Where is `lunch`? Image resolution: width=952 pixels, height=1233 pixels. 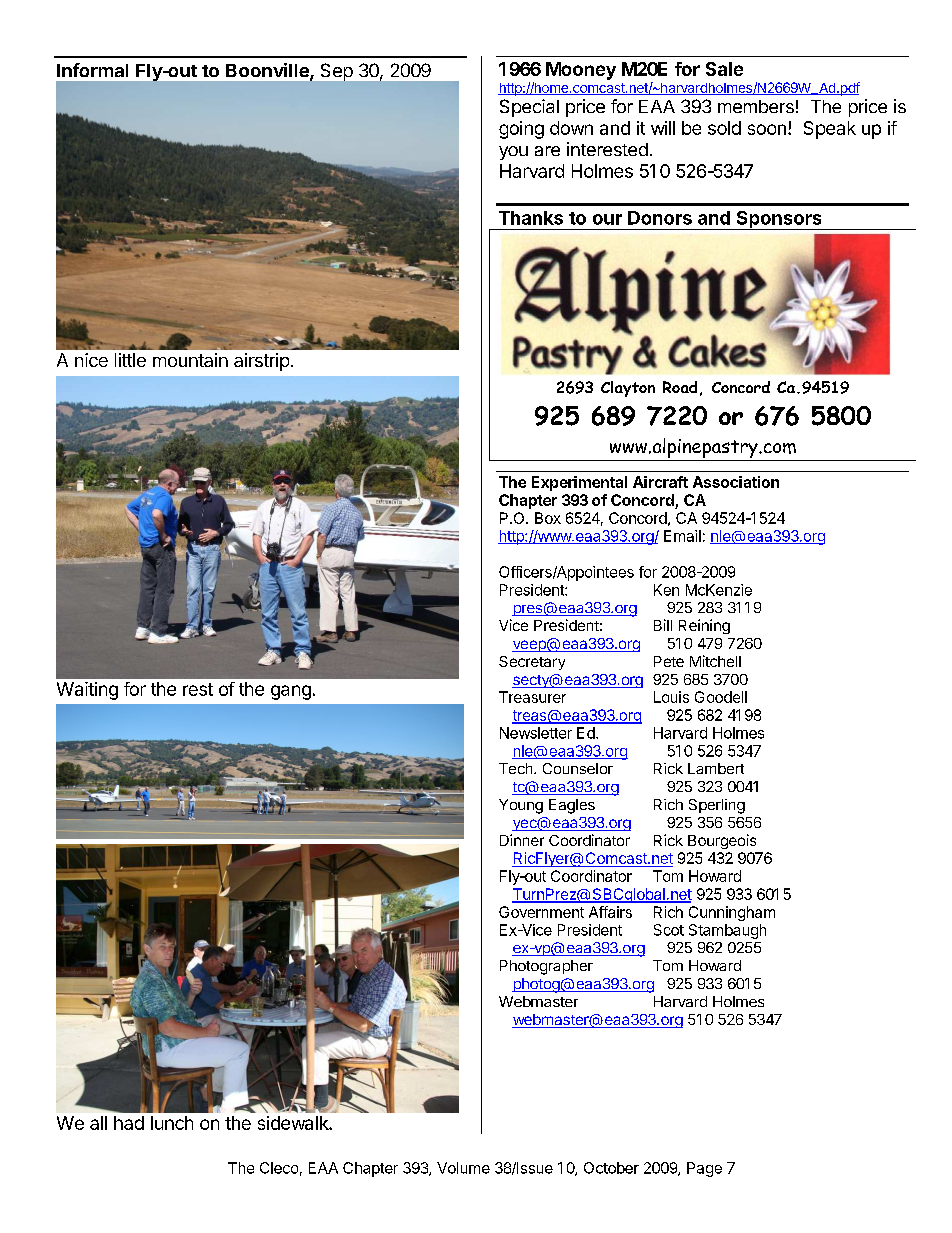
lunch is located at coordinates (172, 1123).
